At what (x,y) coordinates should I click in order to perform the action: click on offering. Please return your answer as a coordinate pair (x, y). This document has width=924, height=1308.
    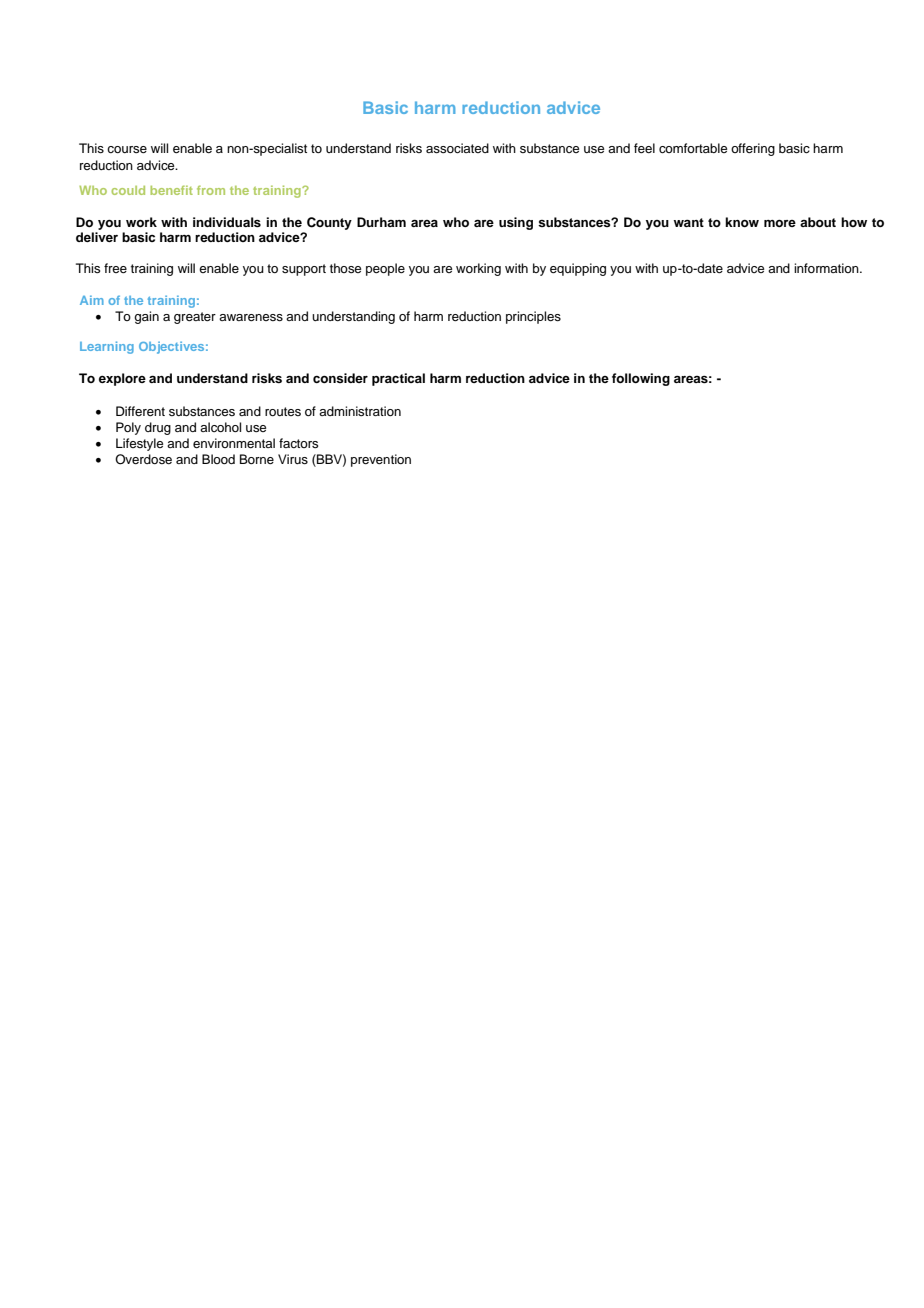
    Looking at the image, I should click on (753, 149).
